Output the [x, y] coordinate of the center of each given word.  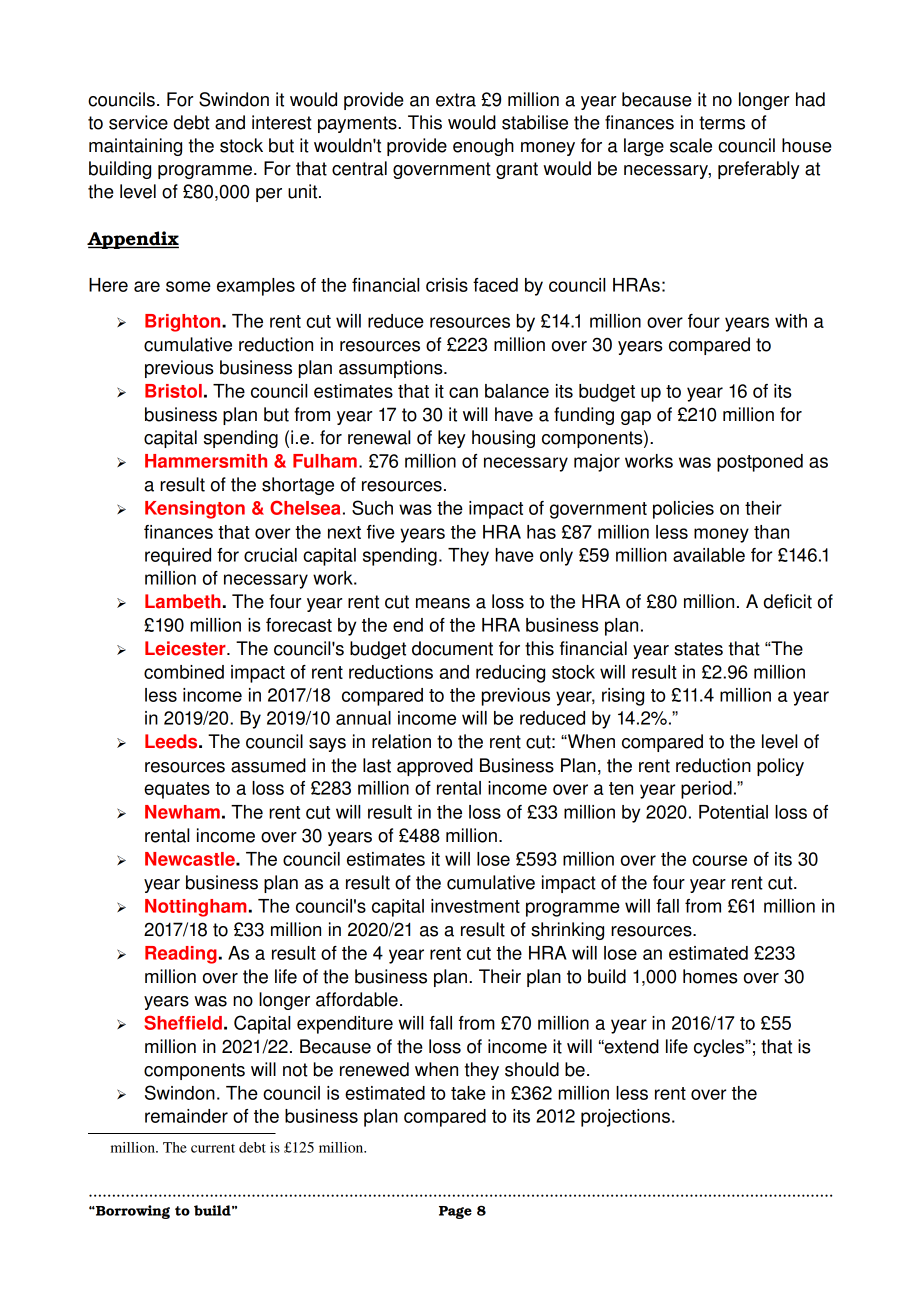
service [138, 122]
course [719, 860]
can [463, 392]
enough [483, 147]
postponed [760, 463]
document [452, 648]
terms [722, 123]
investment [475, 906]
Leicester [186, 648]
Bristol [173, 391]
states [698, 649]
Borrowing [132, 1212]
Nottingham [195, 908]
